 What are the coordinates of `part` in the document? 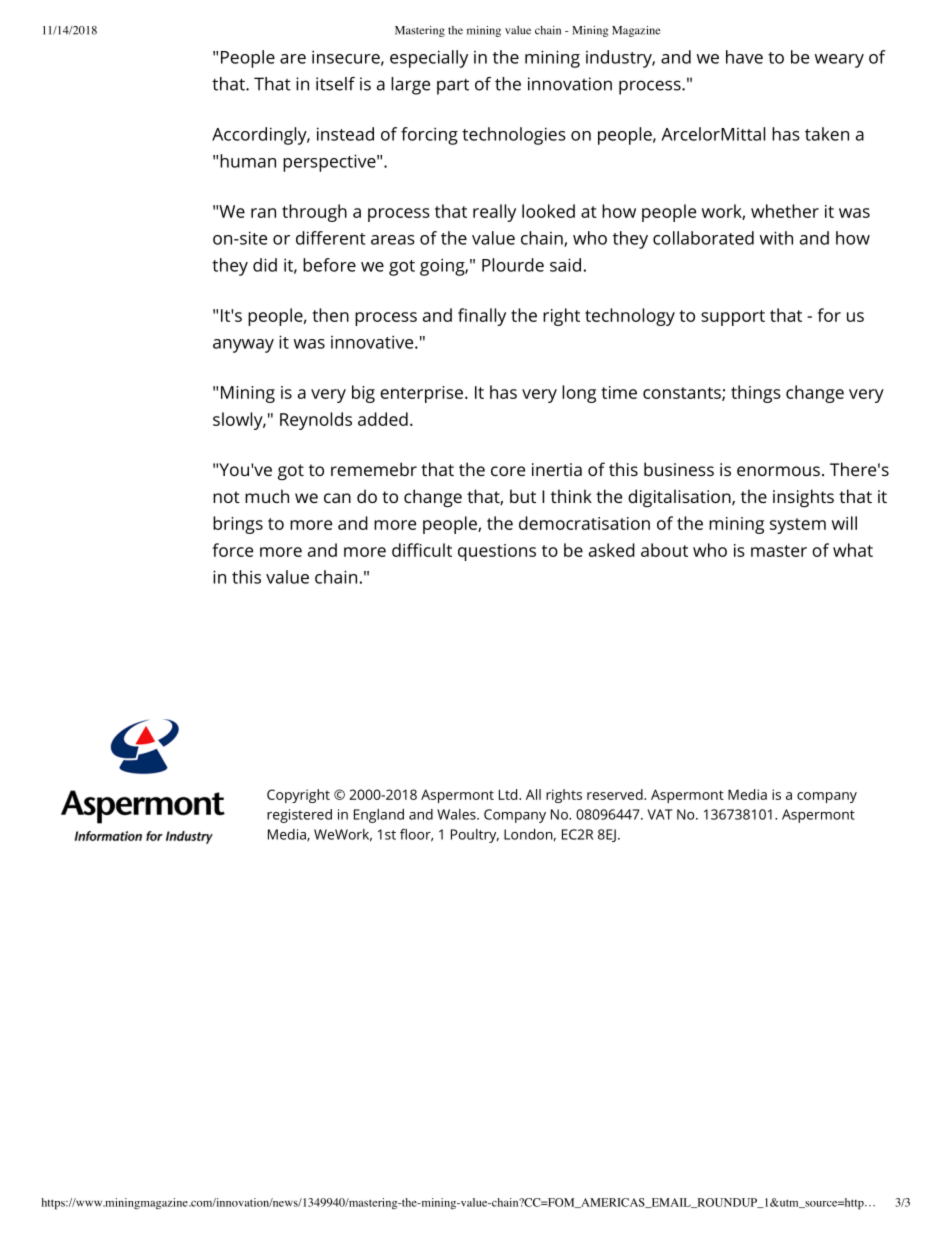 It's located at (453, 87).
